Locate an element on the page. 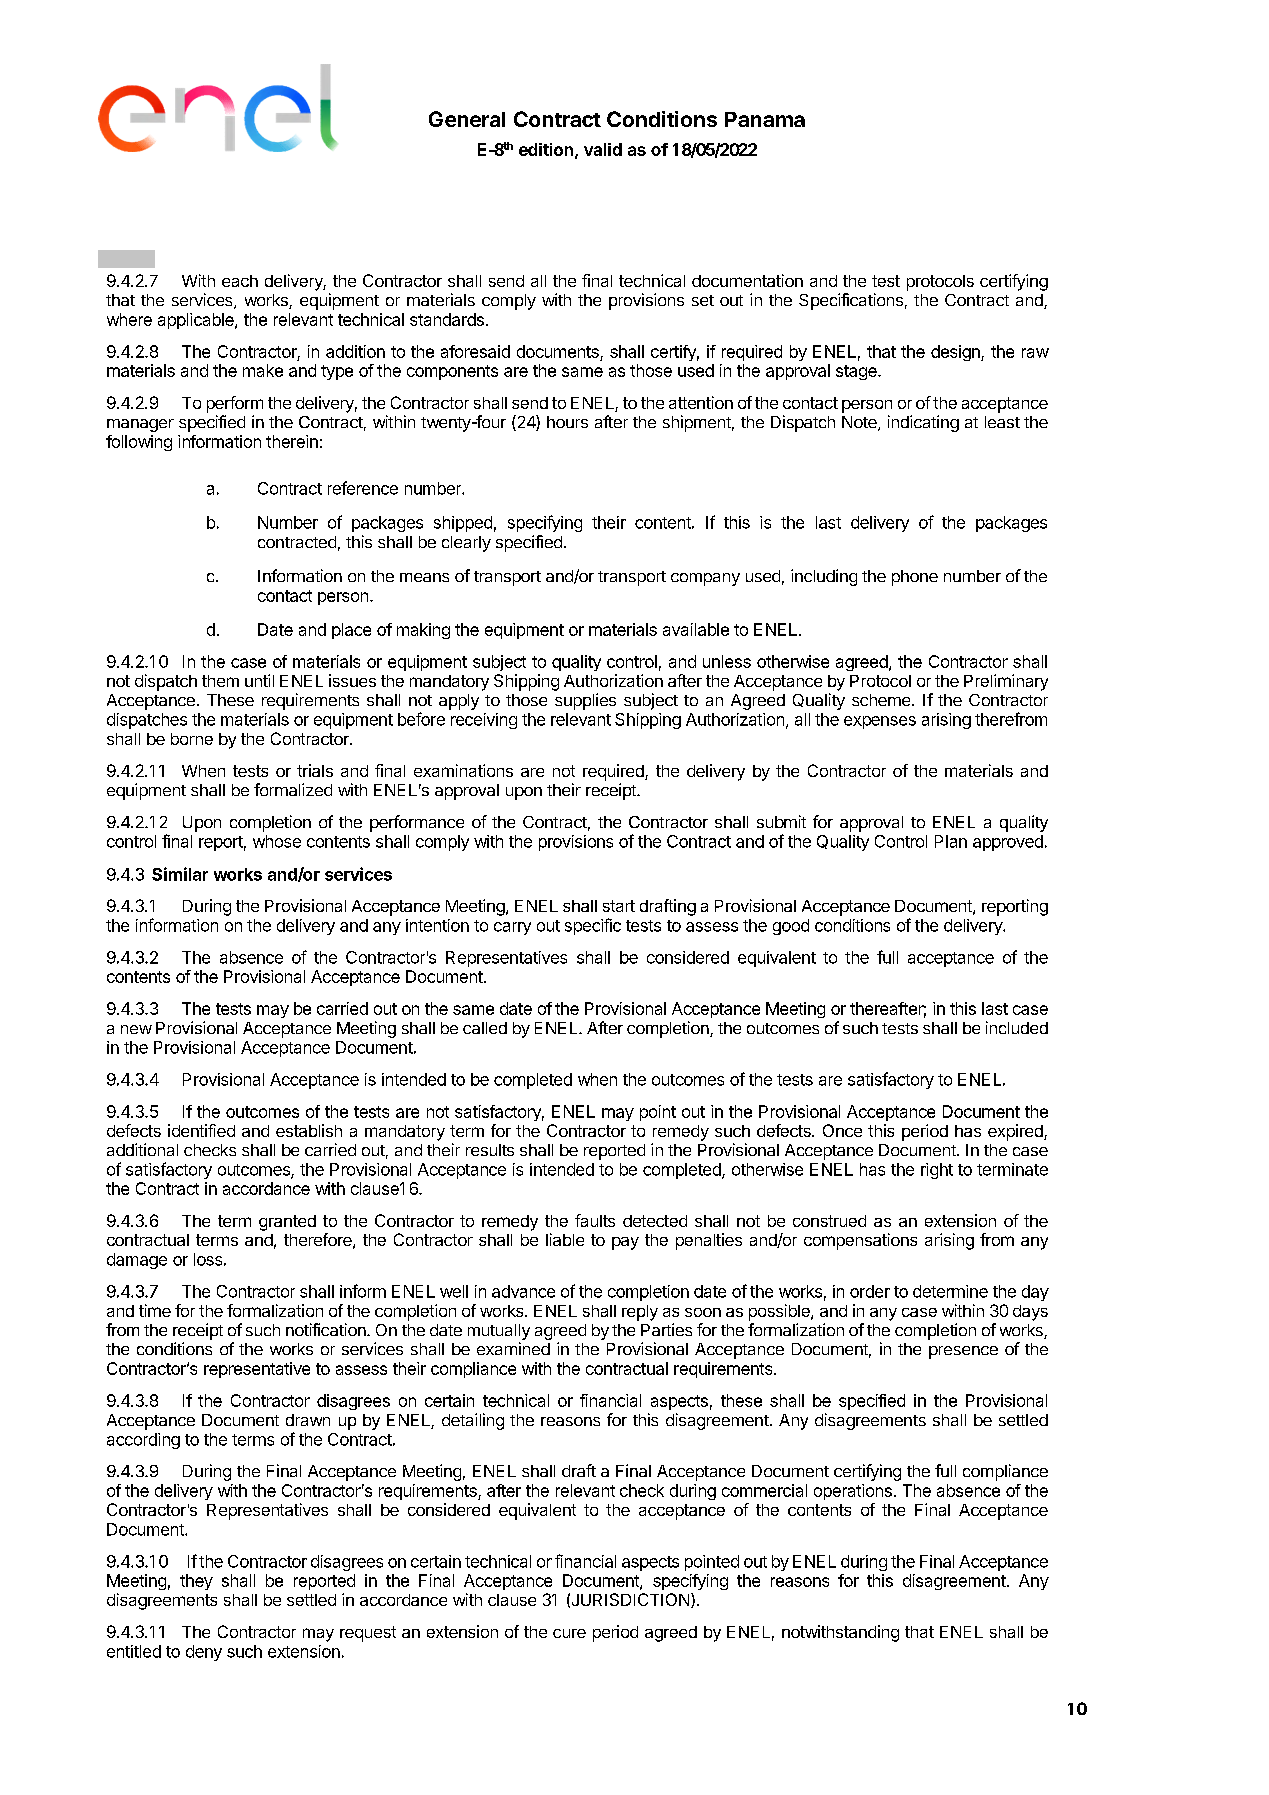 This page has height=1795, width=1269. granted is located at coordinates (287, 1223).
